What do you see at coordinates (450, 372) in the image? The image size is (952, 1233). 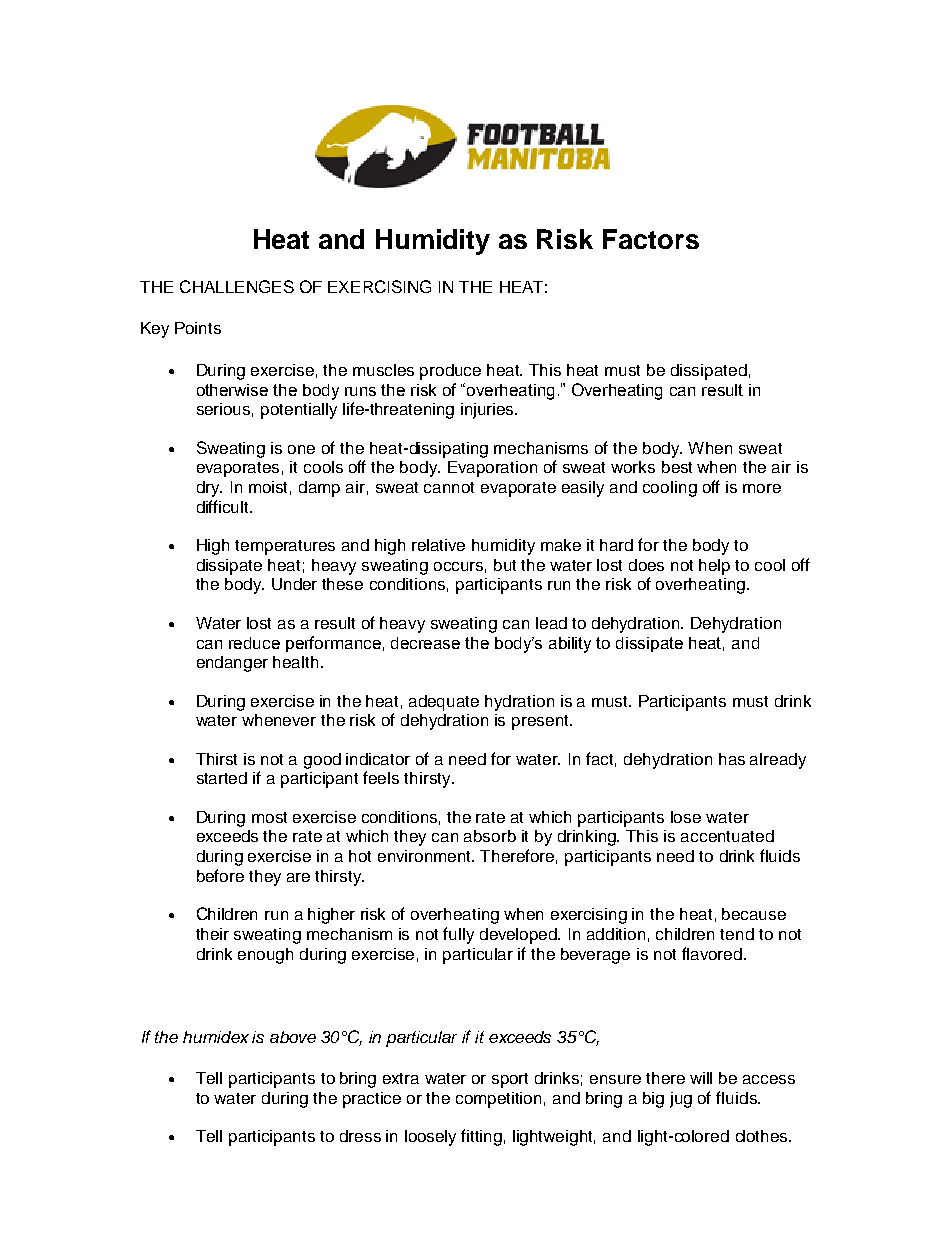 I see `produce` at bounding box center [450, 372].
